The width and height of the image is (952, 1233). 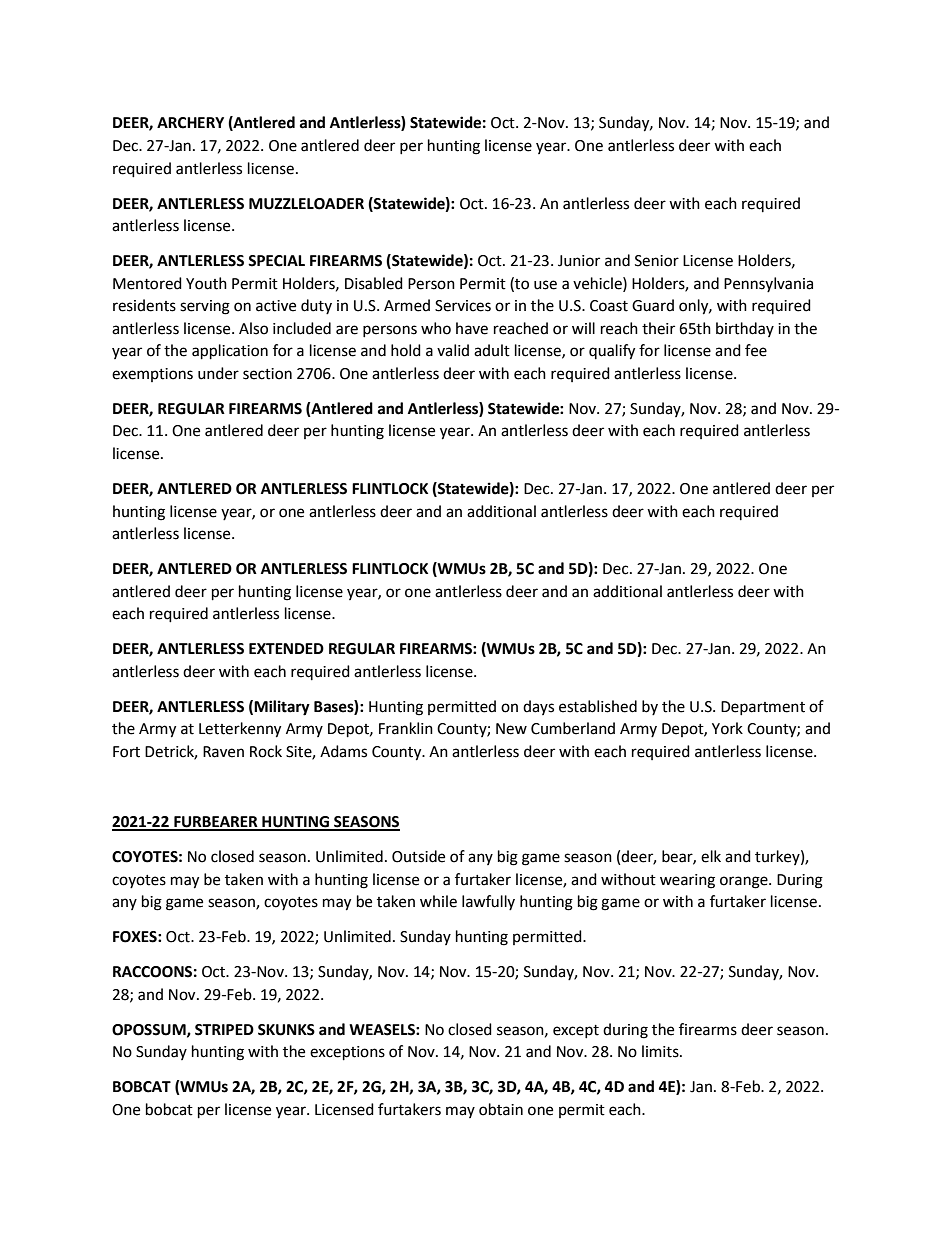 I want to click on Department, so click(x=763, y=708).
